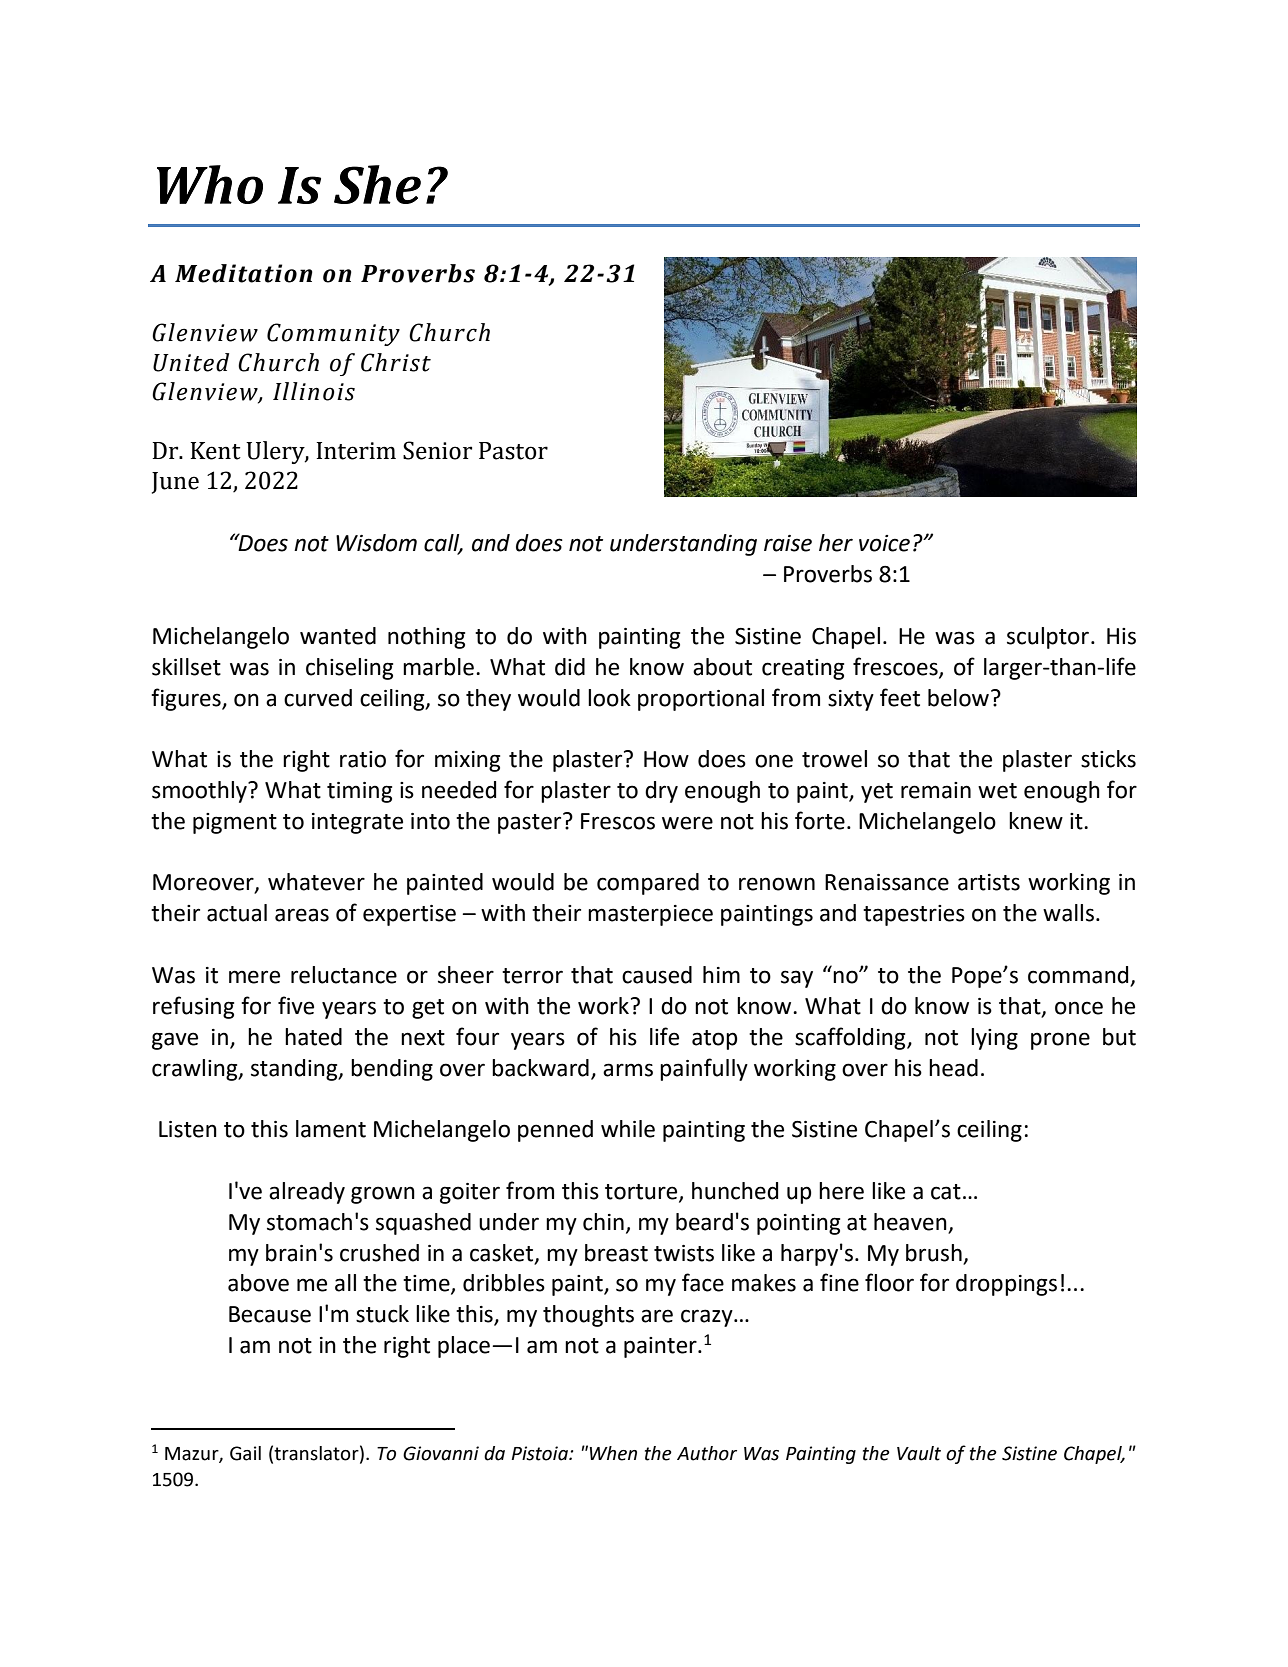 This page has width=1288, height=1667. I want to click on Vault, so click(919, 1453).
